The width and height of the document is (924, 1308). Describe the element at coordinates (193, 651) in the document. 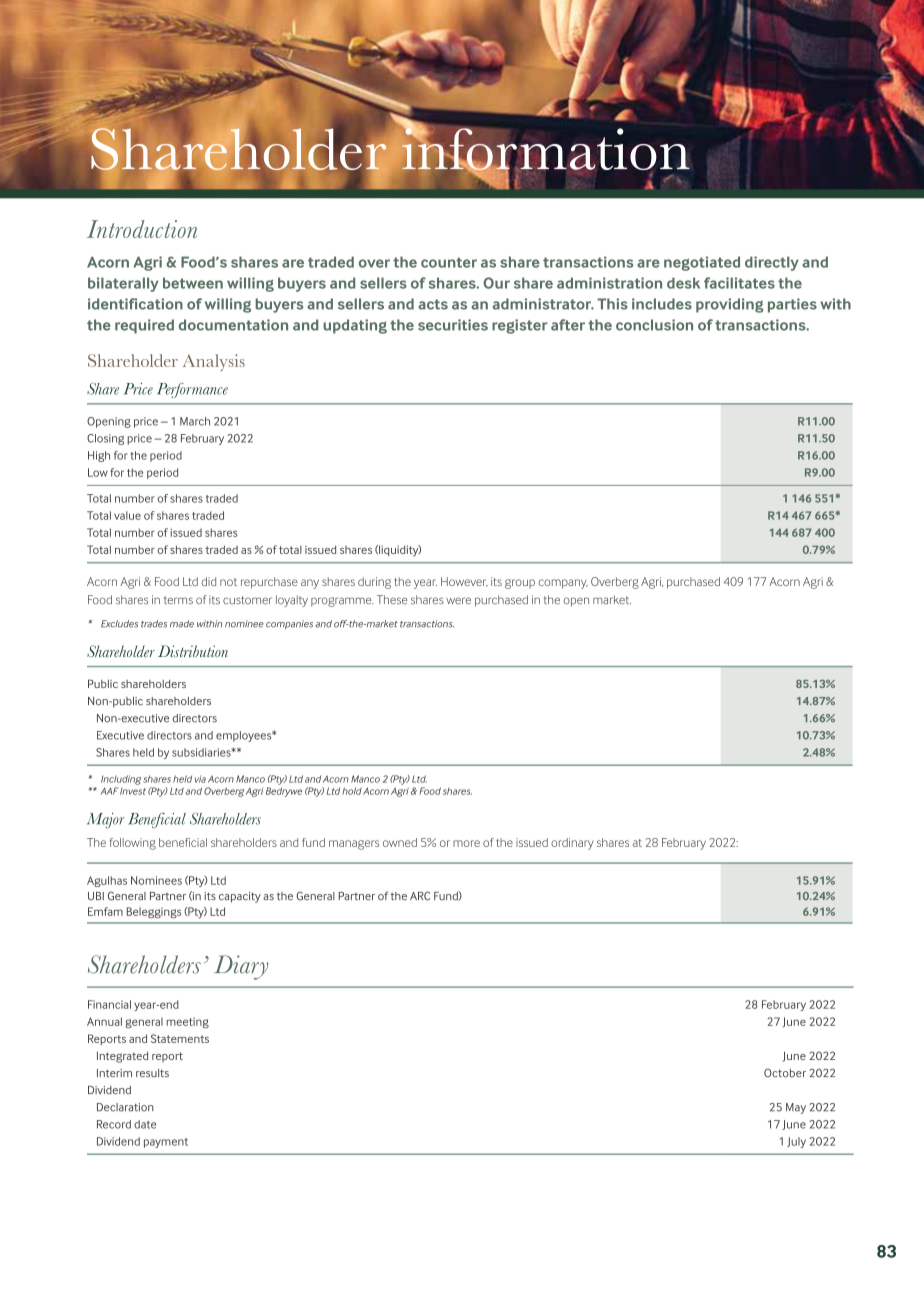

I see `Distribution` at that location.
